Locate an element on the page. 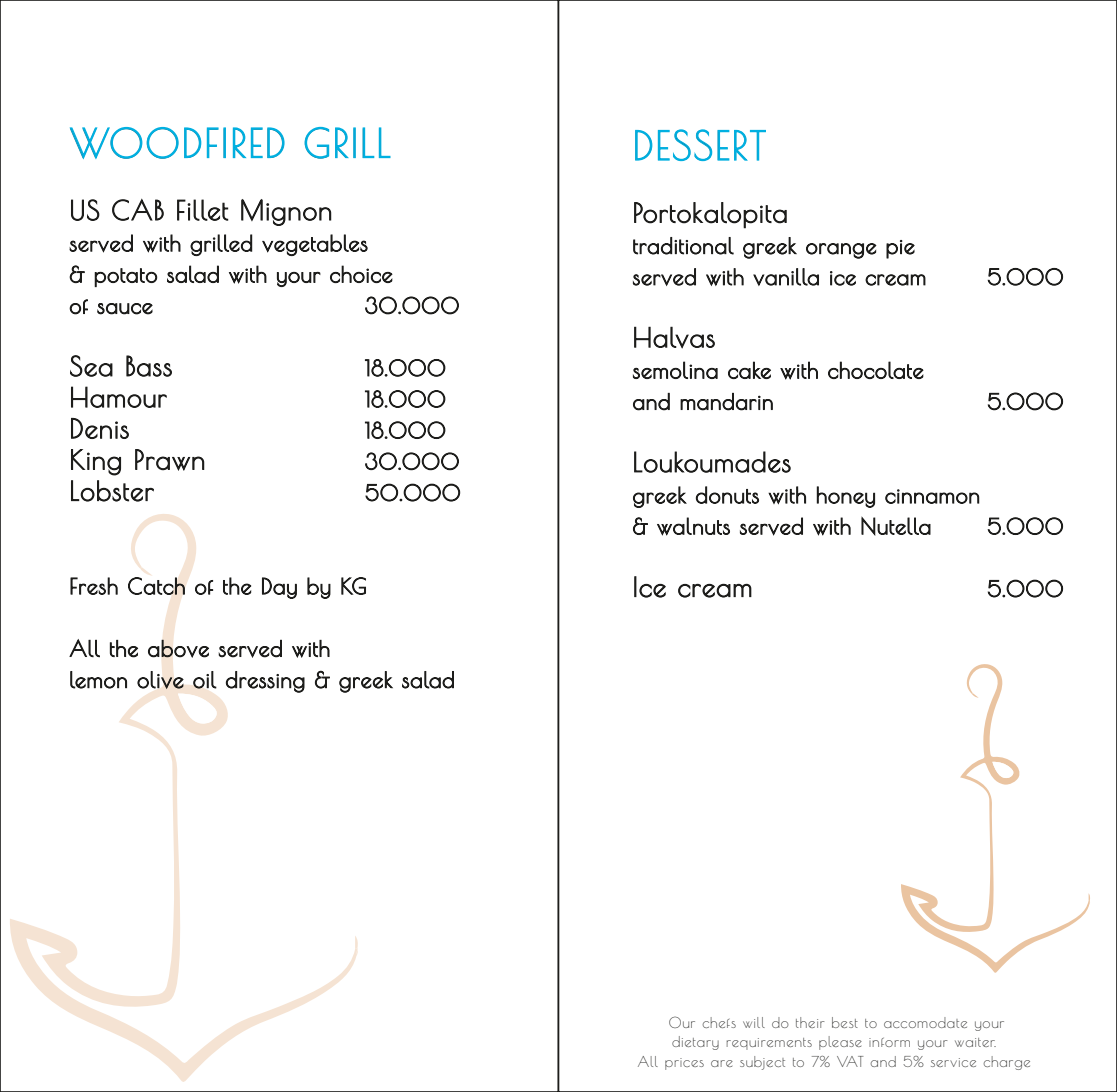  above is located at coordinates (178, 648).
